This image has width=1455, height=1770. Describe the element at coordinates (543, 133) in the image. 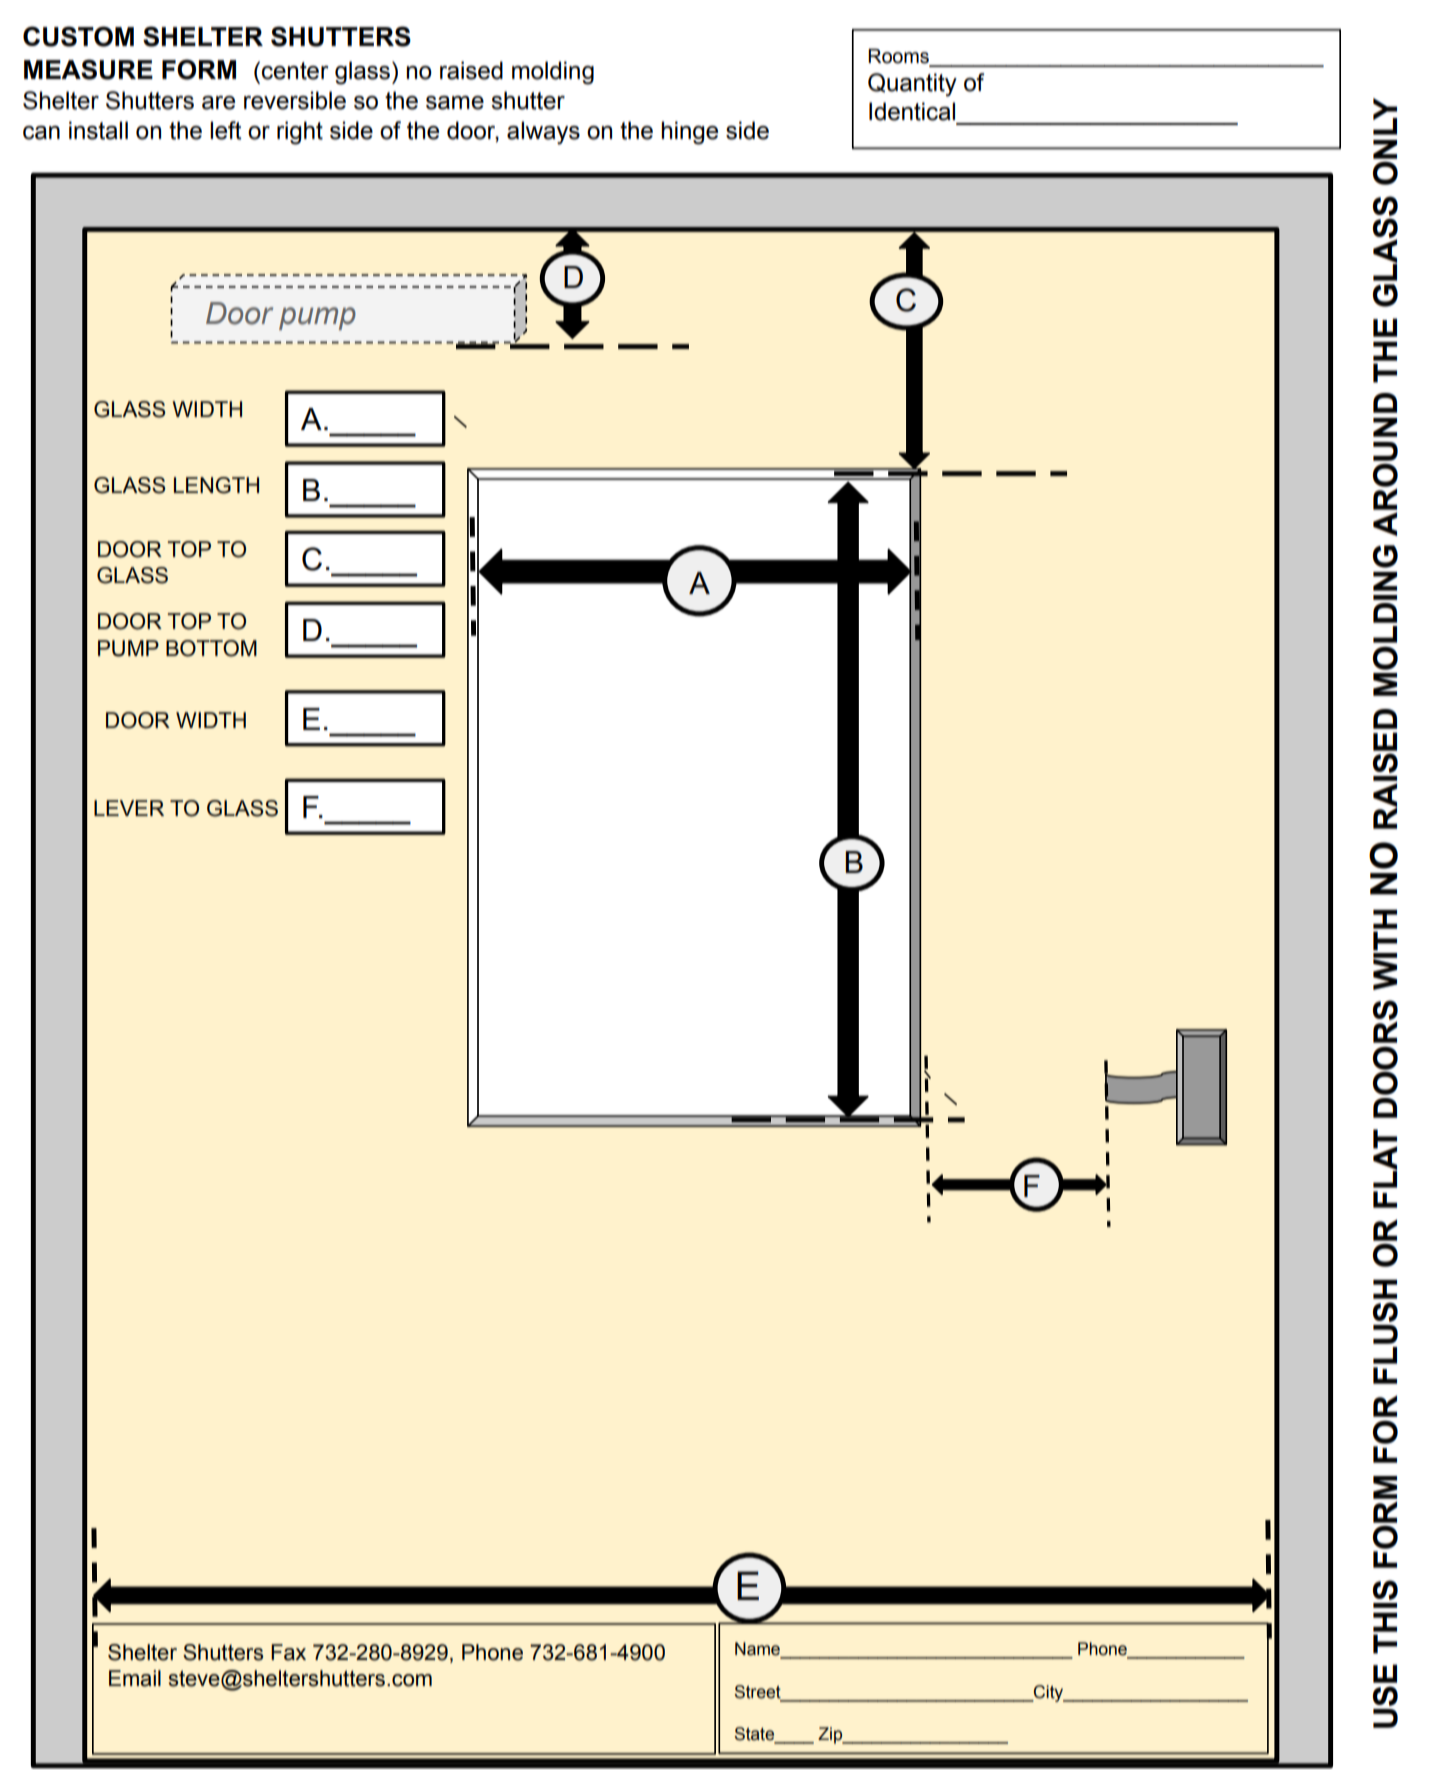

I see `always` at that location.
